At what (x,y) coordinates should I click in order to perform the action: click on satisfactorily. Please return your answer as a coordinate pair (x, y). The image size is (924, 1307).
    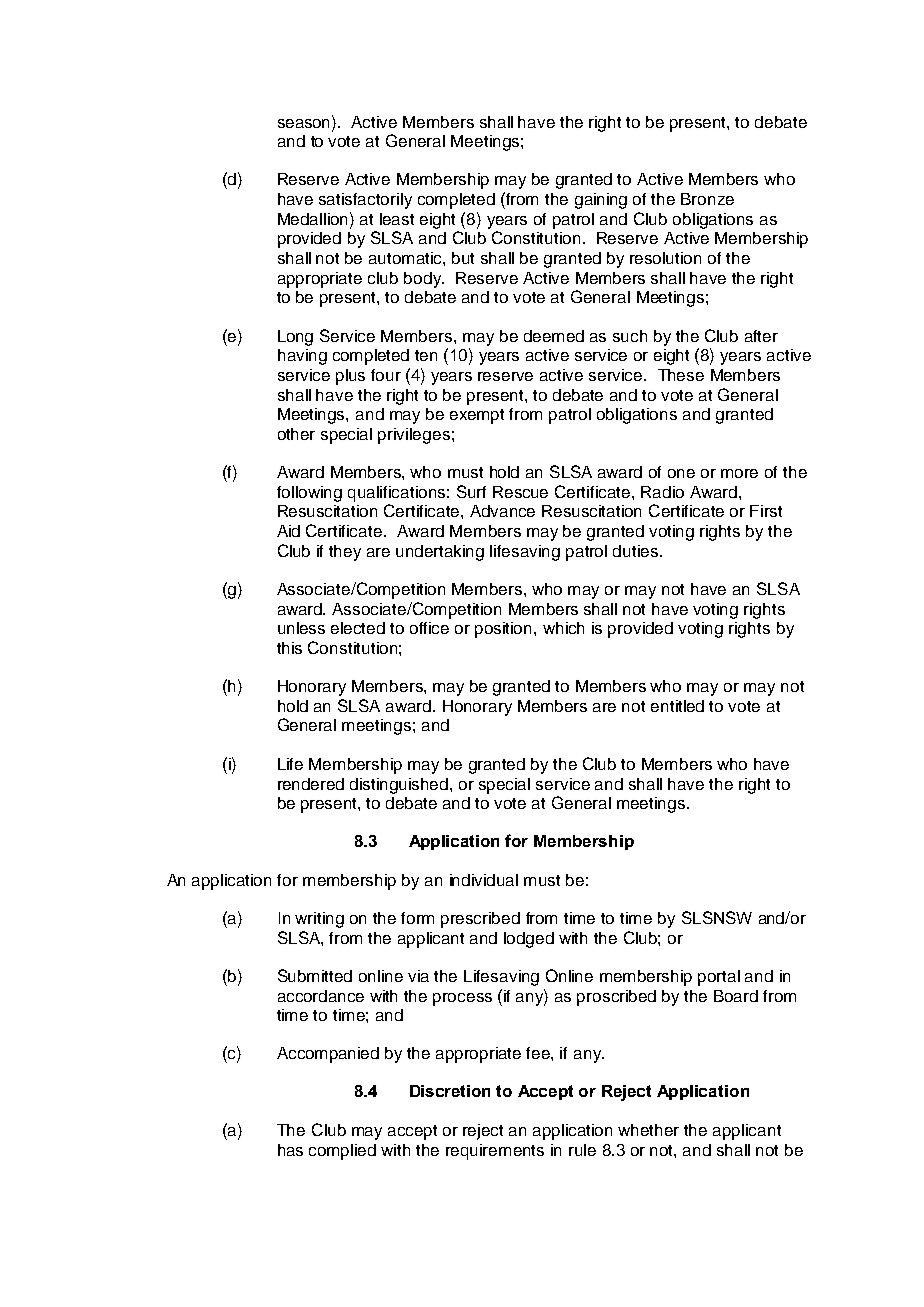
    Looking at the image, I should click on (365, 201).
